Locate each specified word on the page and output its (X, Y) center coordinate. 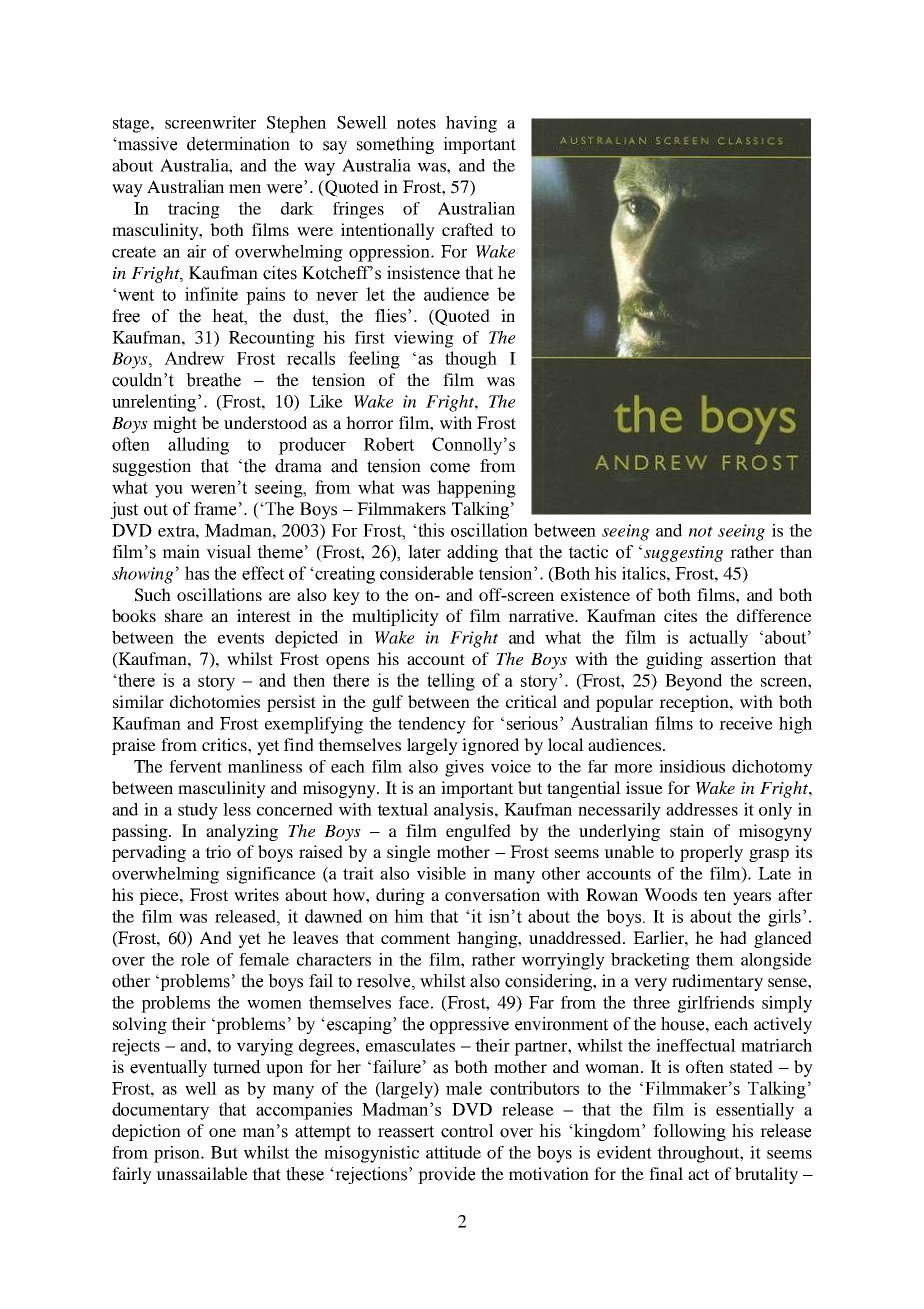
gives (464, 768)
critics (225, 744)
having (471, 124)
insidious (692, 766)
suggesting (684, 554)
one (222, 1132)
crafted (467, 229)
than (796, 551)
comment (415, 938)
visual (228, 552)
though (471, 360)
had (733, 937)
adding (472, 553)
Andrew (194, 358)
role (195, 959)
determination (238, 144)
